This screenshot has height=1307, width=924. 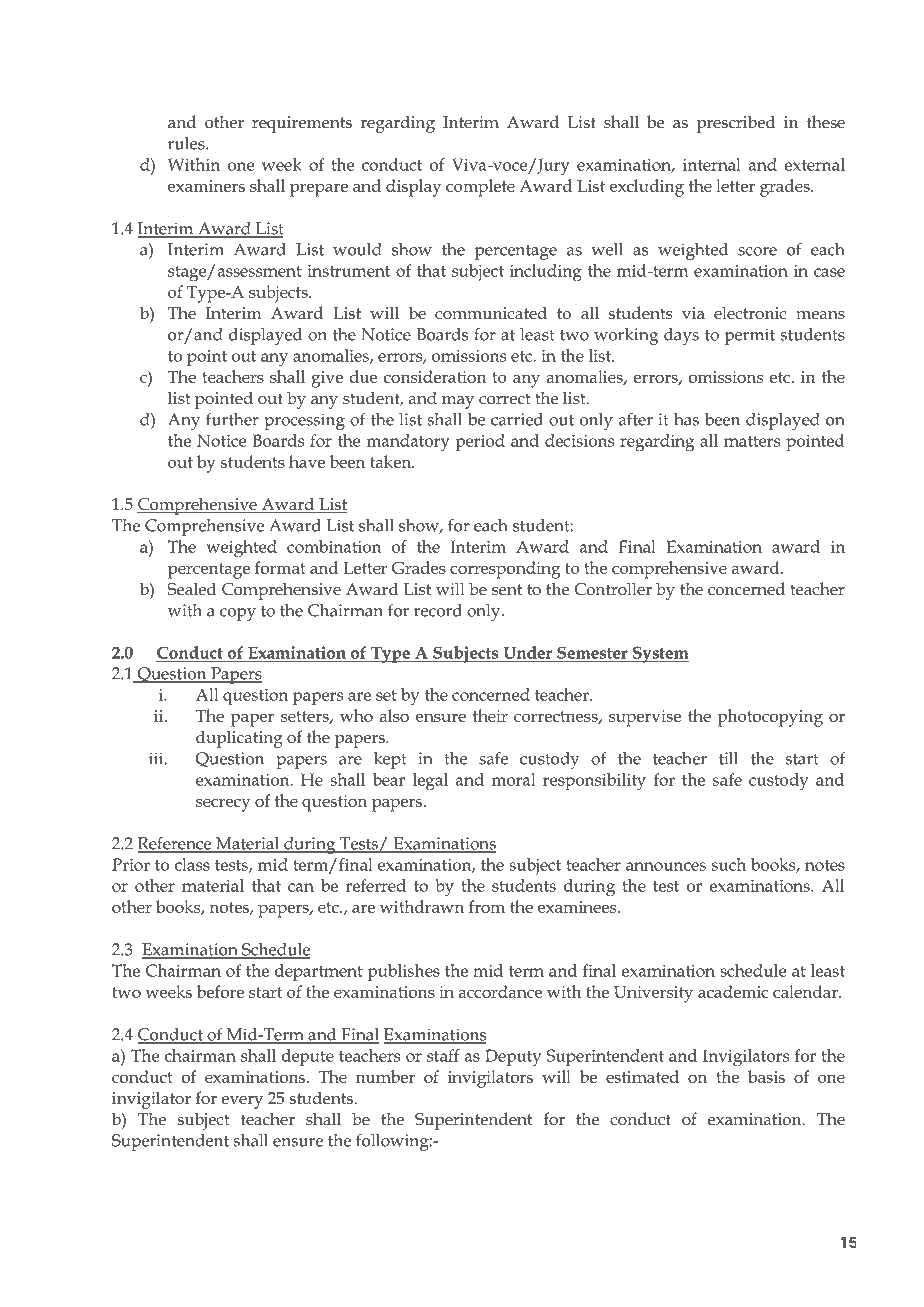 What do you see at coordinates (490, 715) in the screenshot?
I see `their` at bounding box center [490, 715].
